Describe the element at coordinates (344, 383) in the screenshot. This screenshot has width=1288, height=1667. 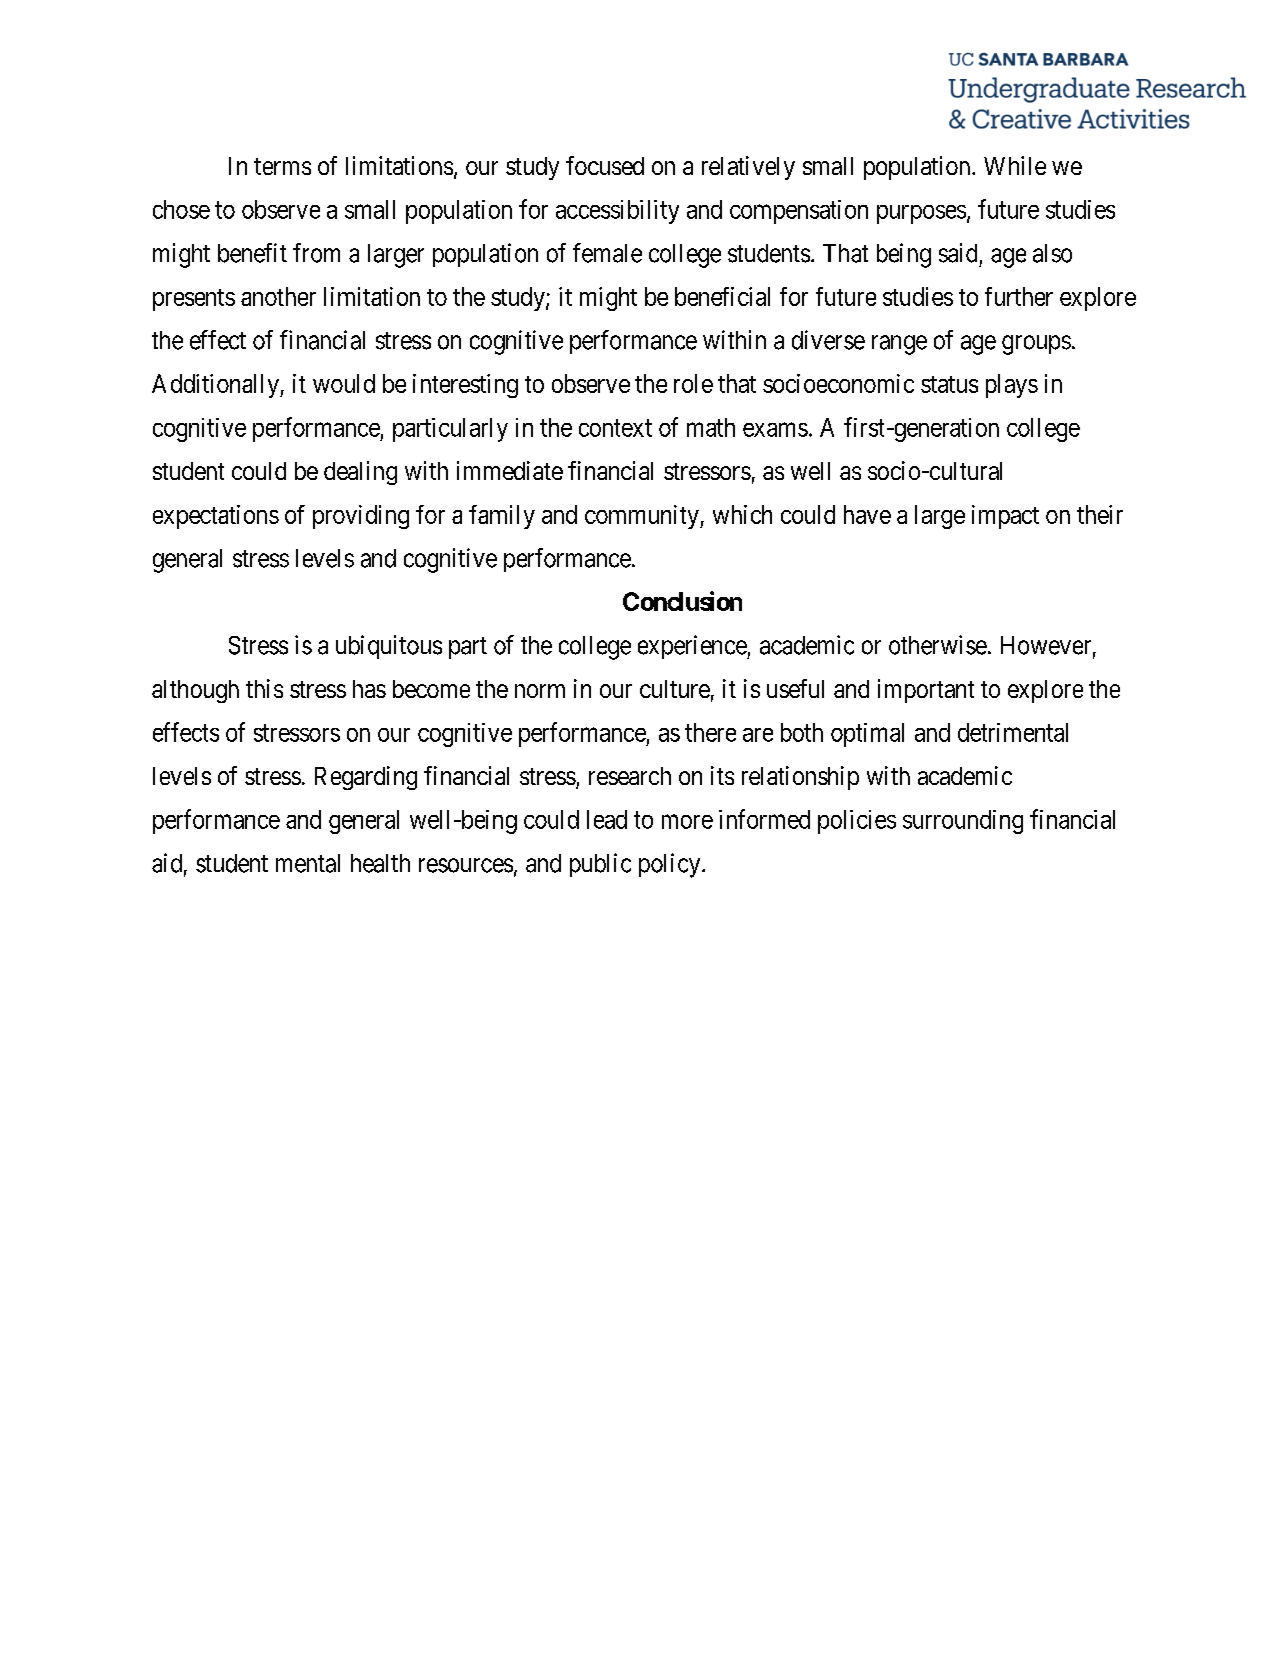
I see `would` at that location.
